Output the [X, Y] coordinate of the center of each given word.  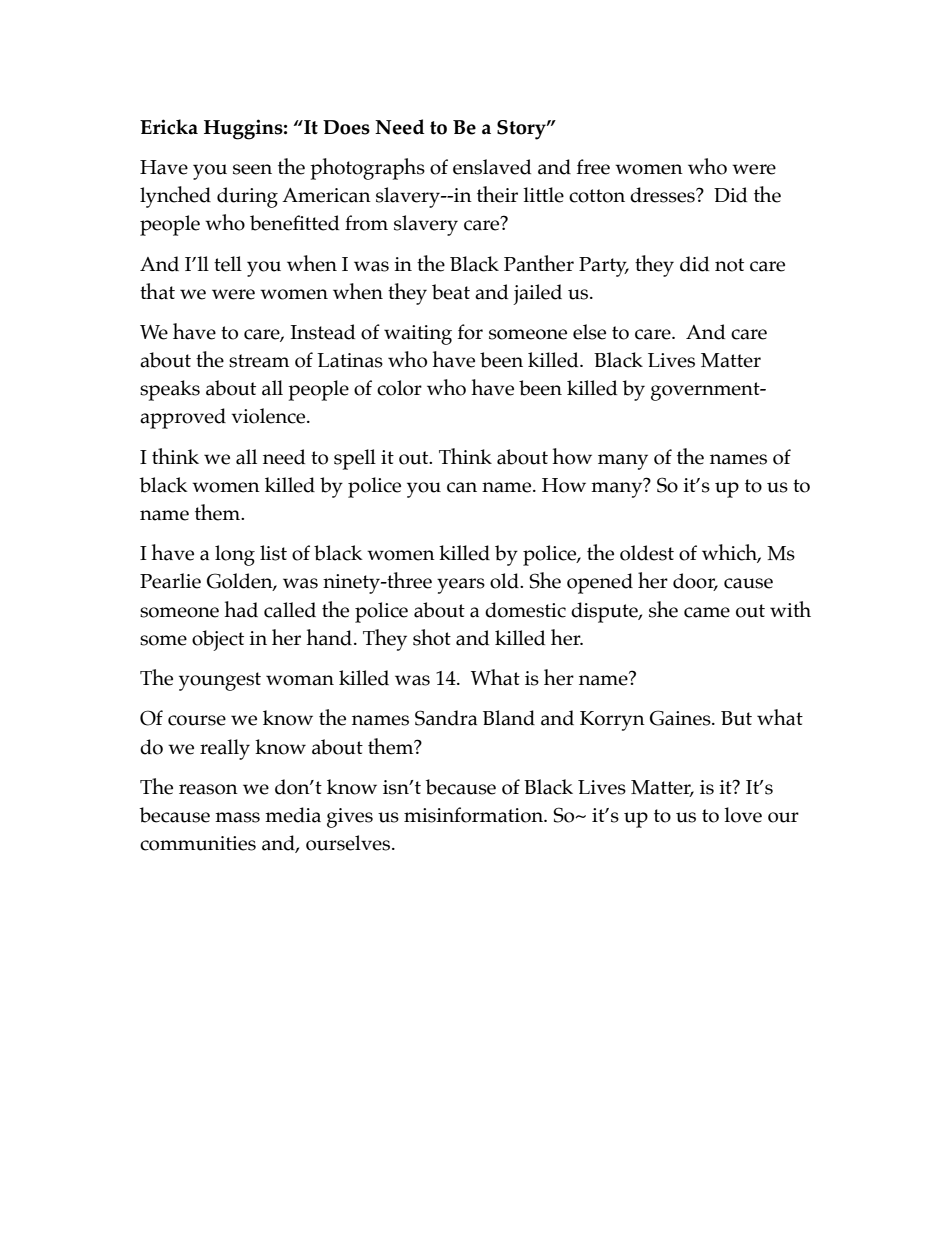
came [707, 612]
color [399, 388]
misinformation [475, 815]
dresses [663, 195]
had [241, 609]
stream [259, 361]
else [589, 332]
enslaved [492, 167]
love [743, 815]
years [461, 586]
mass [237, 817]
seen [252, 169]
